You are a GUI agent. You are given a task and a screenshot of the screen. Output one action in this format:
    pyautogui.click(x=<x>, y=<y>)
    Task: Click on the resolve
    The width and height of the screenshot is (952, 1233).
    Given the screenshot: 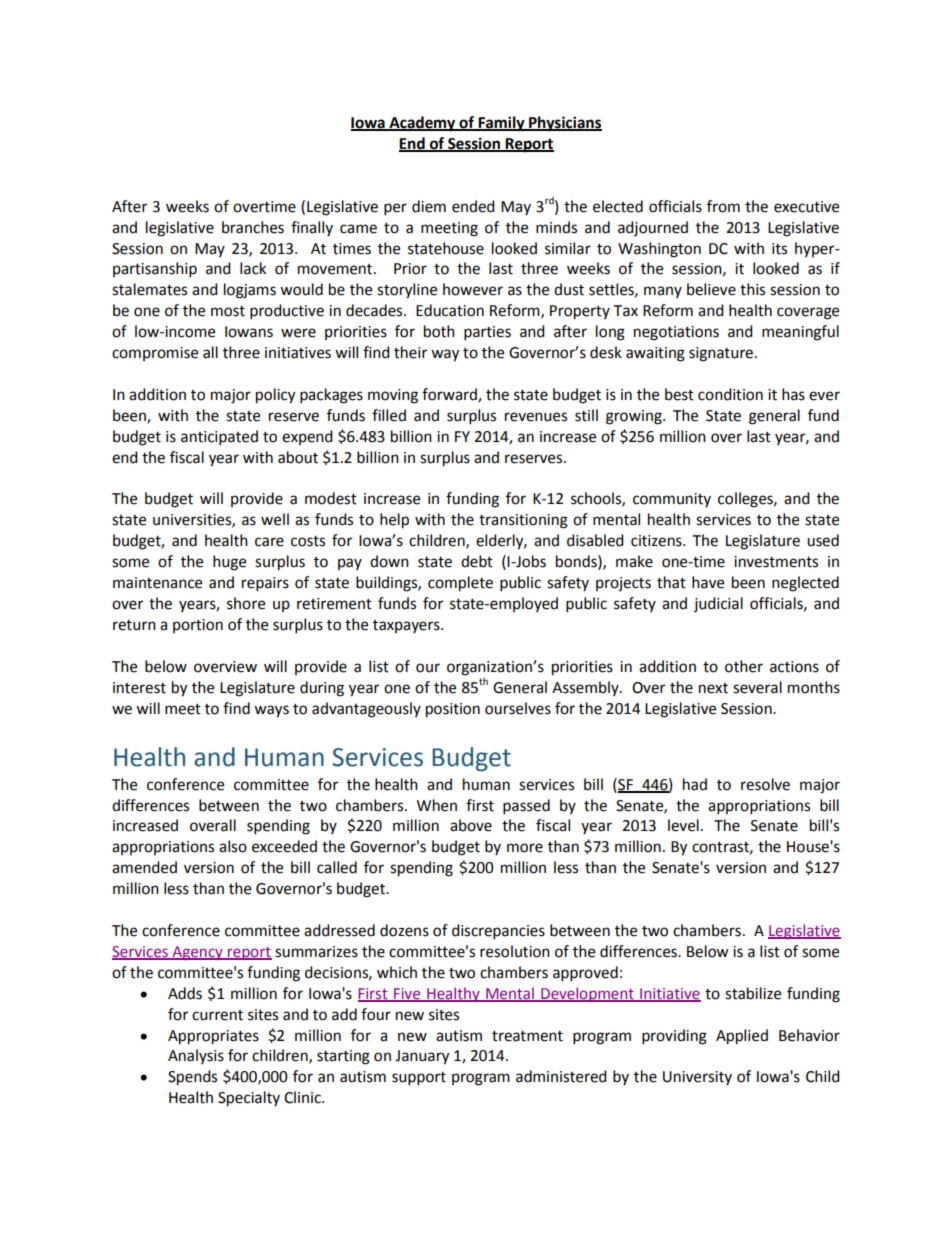 What is the action you would take?
    pyautogui.click(x=765, y=784)
